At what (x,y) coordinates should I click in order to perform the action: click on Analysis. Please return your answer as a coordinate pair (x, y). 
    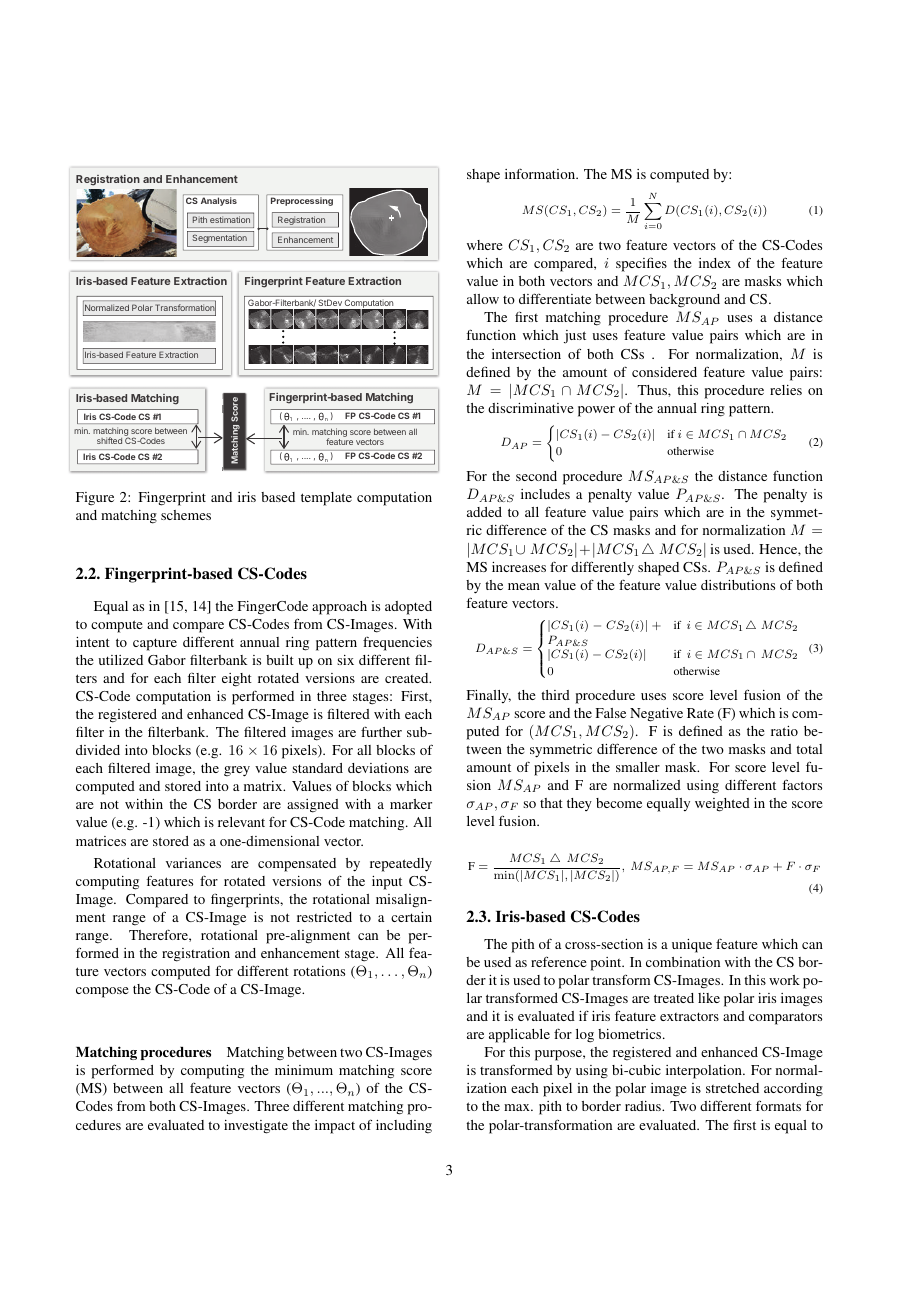
    Looking at the image, I should click on (219, 201).
